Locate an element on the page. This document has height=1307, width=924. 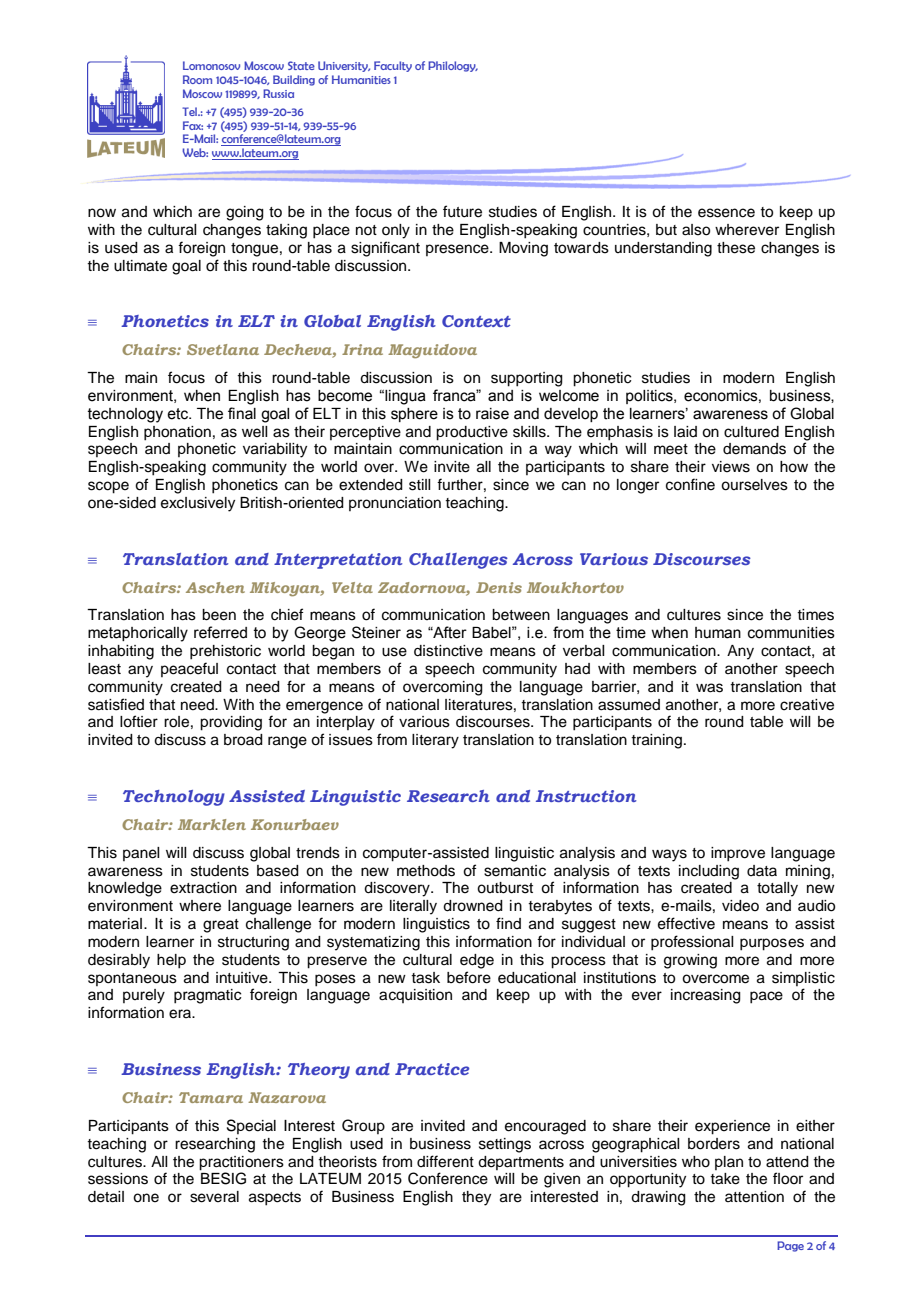
panel is located at coordinates (141, 854).
